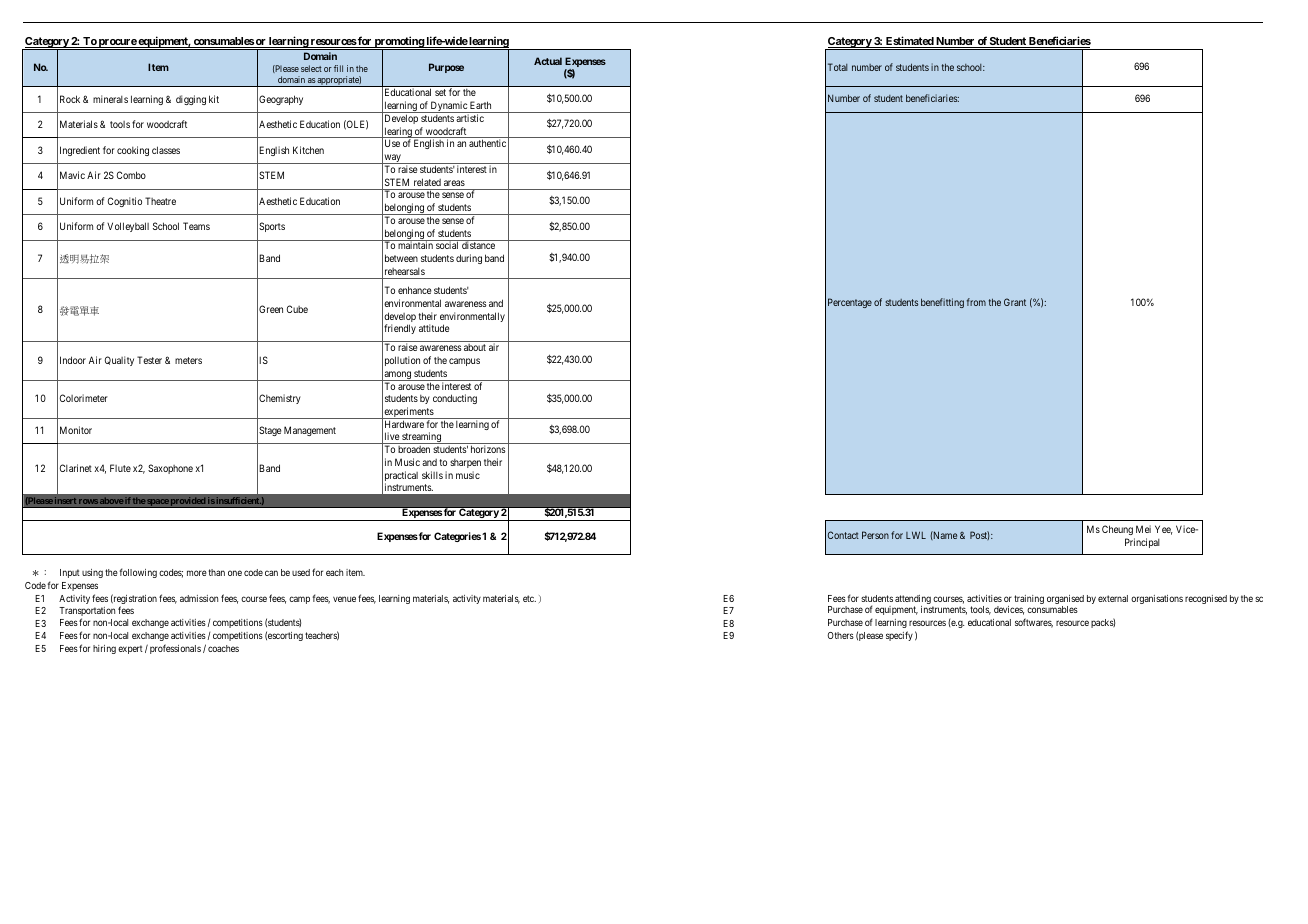 Image resolution: width=1308 pixels, height=924 pixels. What do you see at coordinates (1065, 601) in the page?
I see `organised` at bounding box center [1065, 601].
